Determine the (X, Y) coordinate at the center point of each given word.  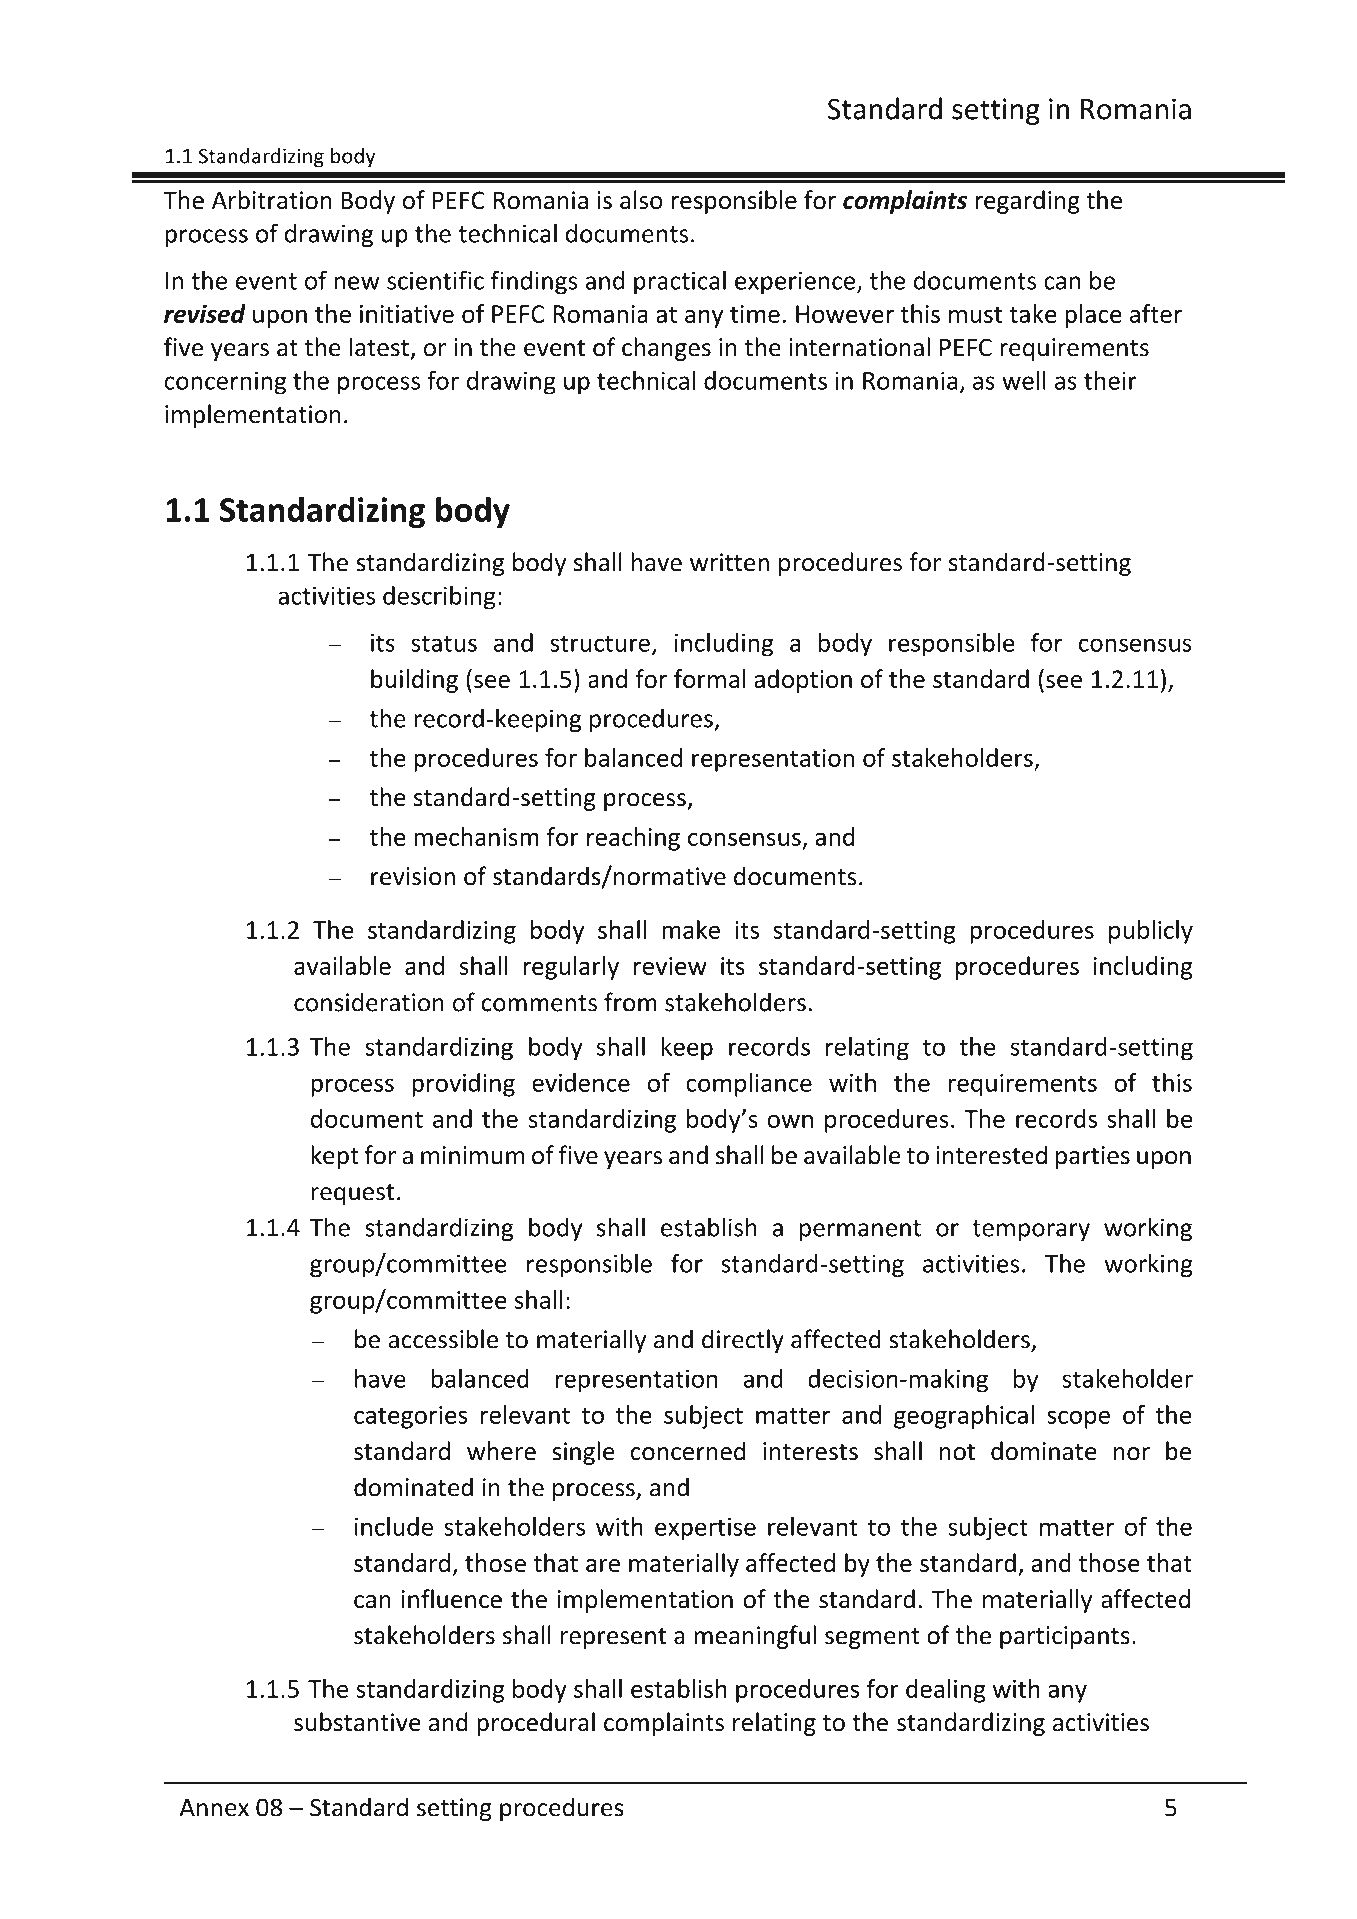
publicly (1151, 932)
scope (1078, 1419)
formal (709, 678)
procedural (536, 1724)
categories (410, 1417)
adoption (803, 681)
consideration (369, 1002)
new (357, 283)
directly (743, 1341)
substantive (357, 1722)
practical (680, 282)
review (670, 966)
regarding (1027, 202)
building (414, 681)
